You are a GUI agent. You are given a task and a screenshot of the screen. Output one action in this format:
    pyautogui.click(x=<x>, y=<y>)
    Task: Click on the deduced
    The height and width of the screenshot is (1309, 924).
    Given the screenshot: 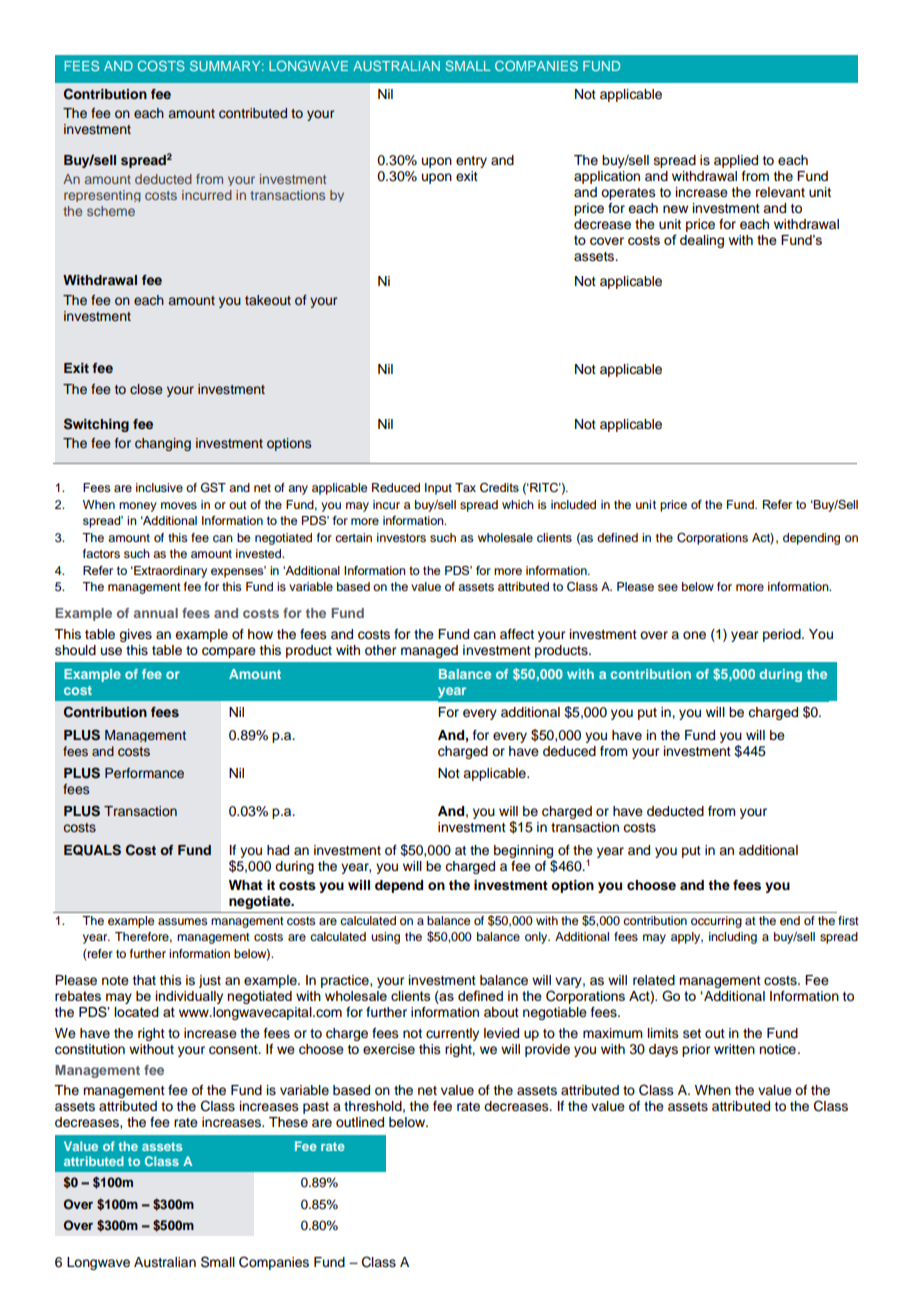 What is the action you would take?
    pyautogui.click(x=569, y=751)
